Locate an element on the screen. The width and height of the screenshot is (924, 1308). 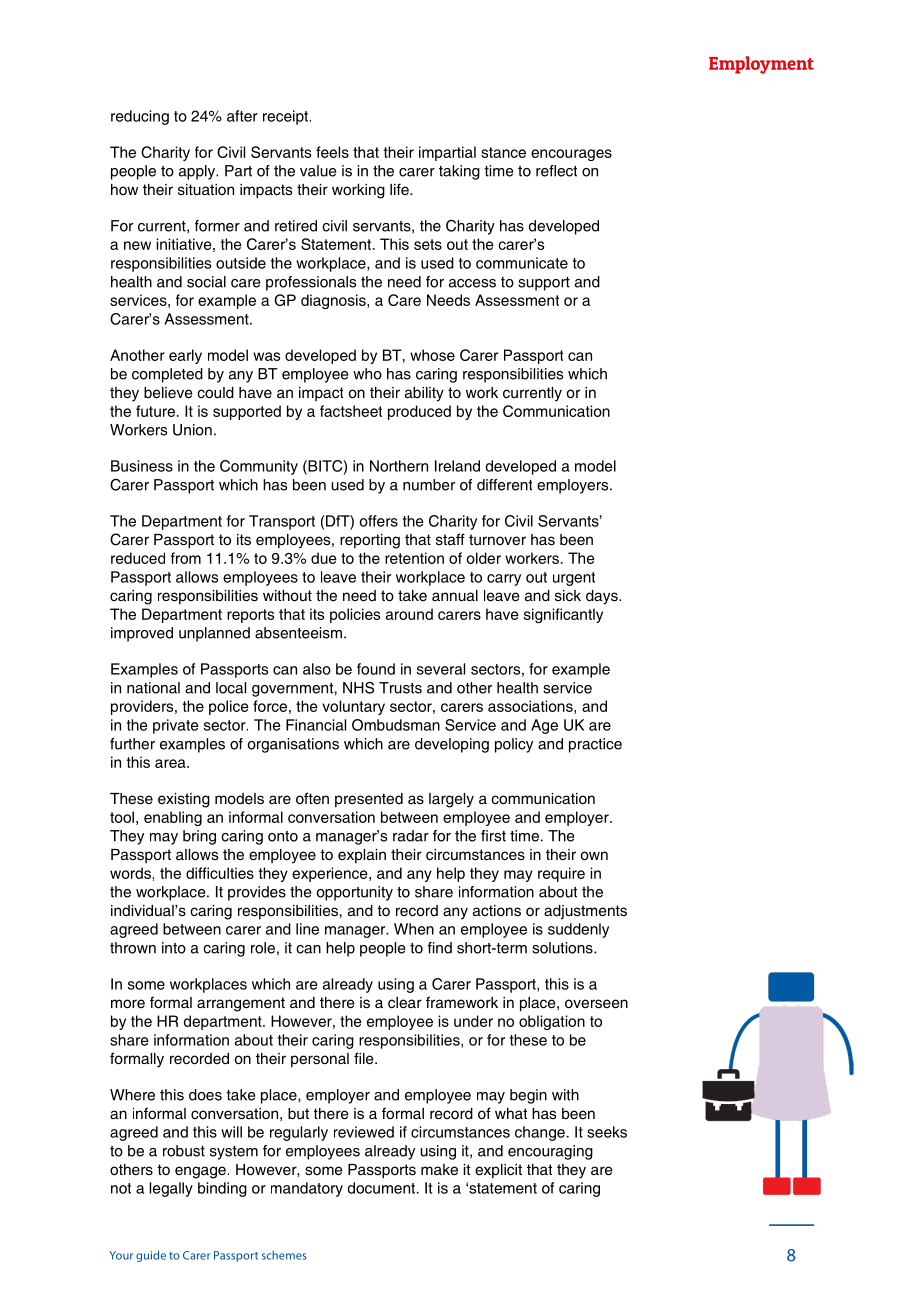
Employment is located at coordinates (761, 65).
